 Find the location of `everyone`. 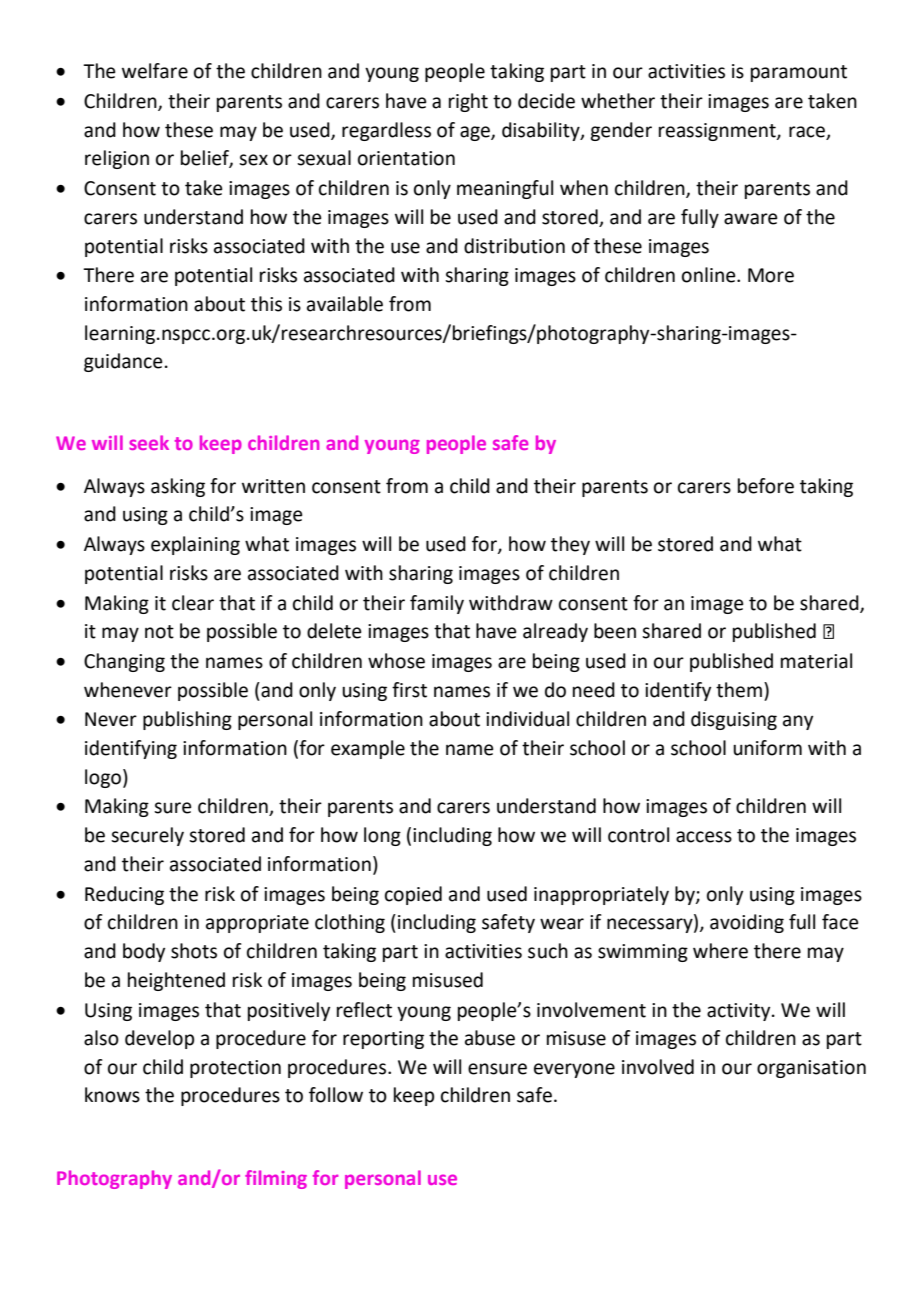

everyone is located at coordinates (574, 1070).
